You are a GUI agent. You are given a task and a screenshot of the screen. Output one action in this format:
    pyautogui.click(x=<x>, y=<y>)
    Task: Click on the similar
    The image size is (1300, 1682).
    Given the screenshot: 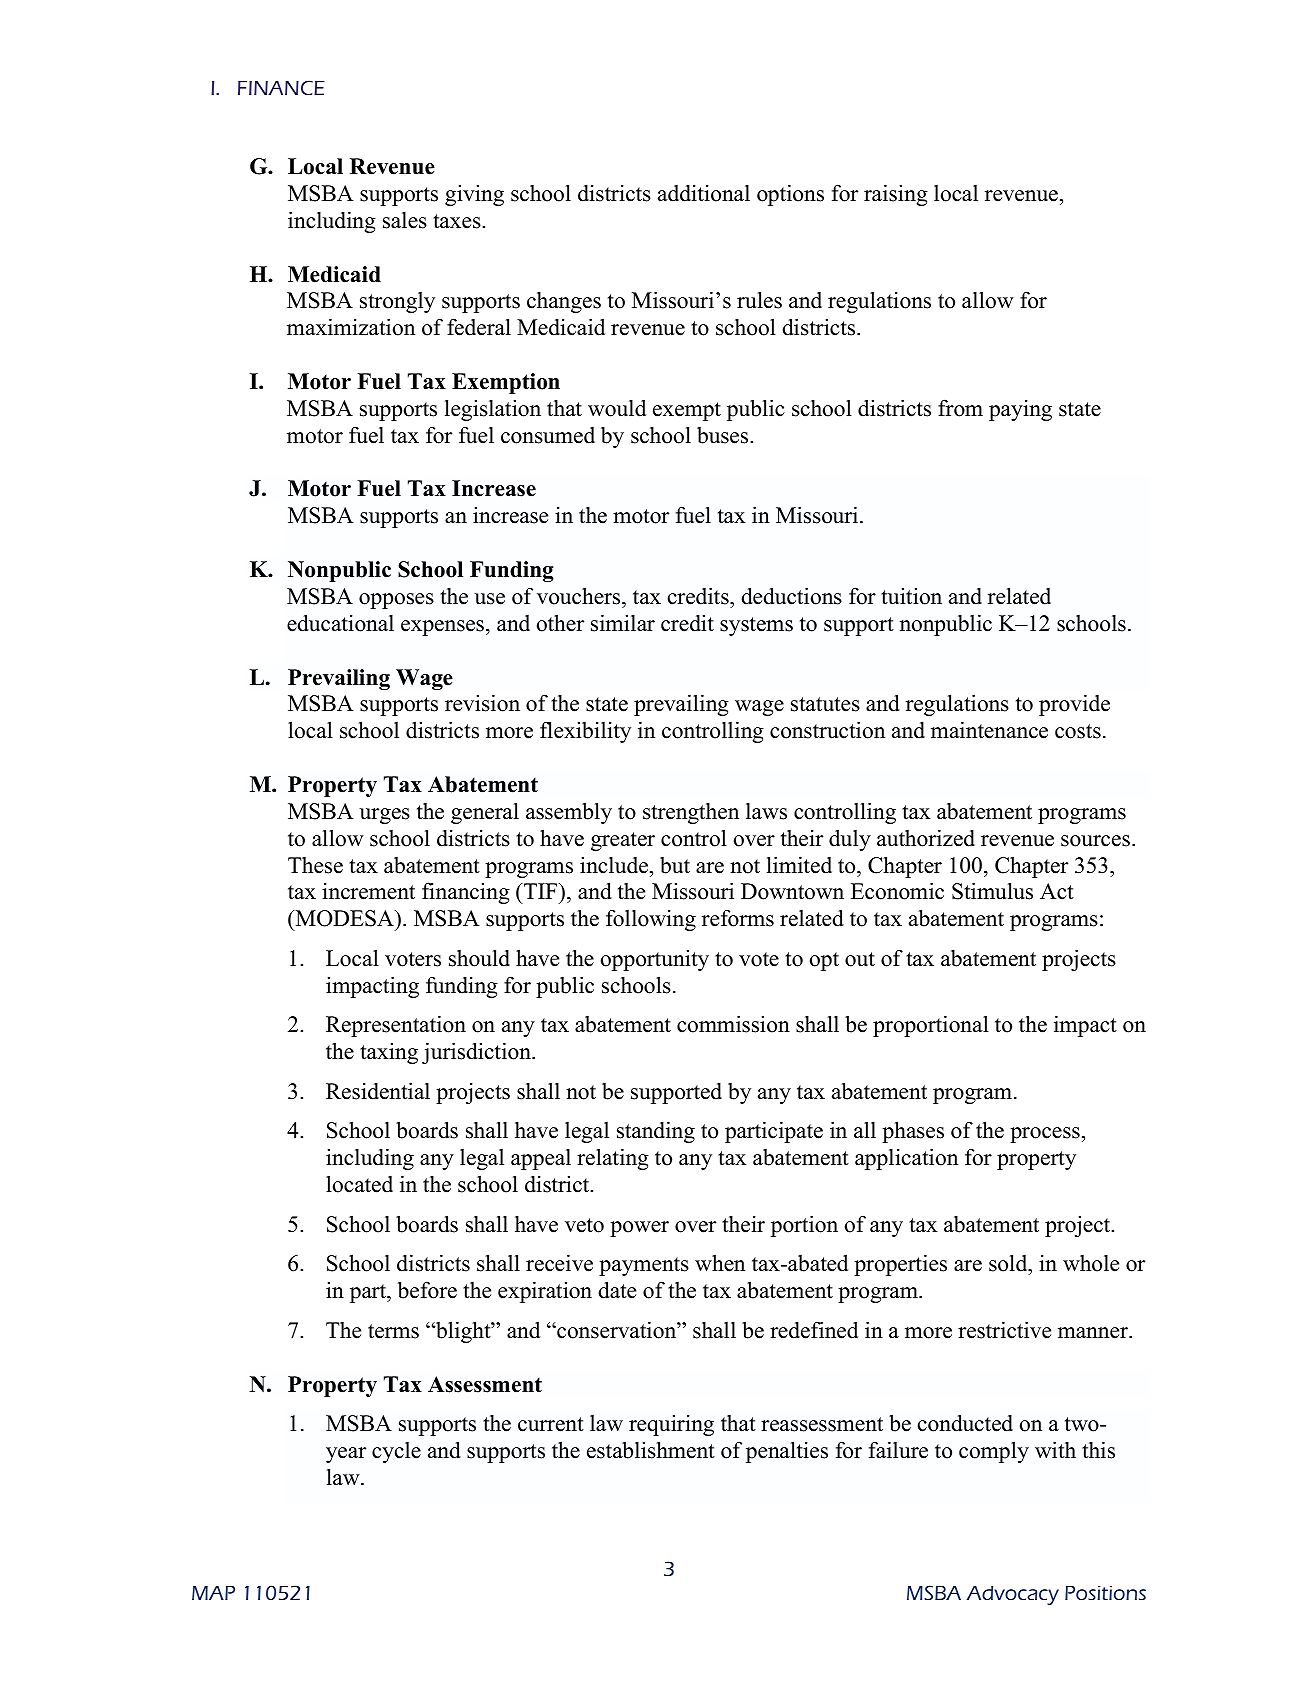 What is the action you would take?
    pyautogui.click(x=623, y=623)
